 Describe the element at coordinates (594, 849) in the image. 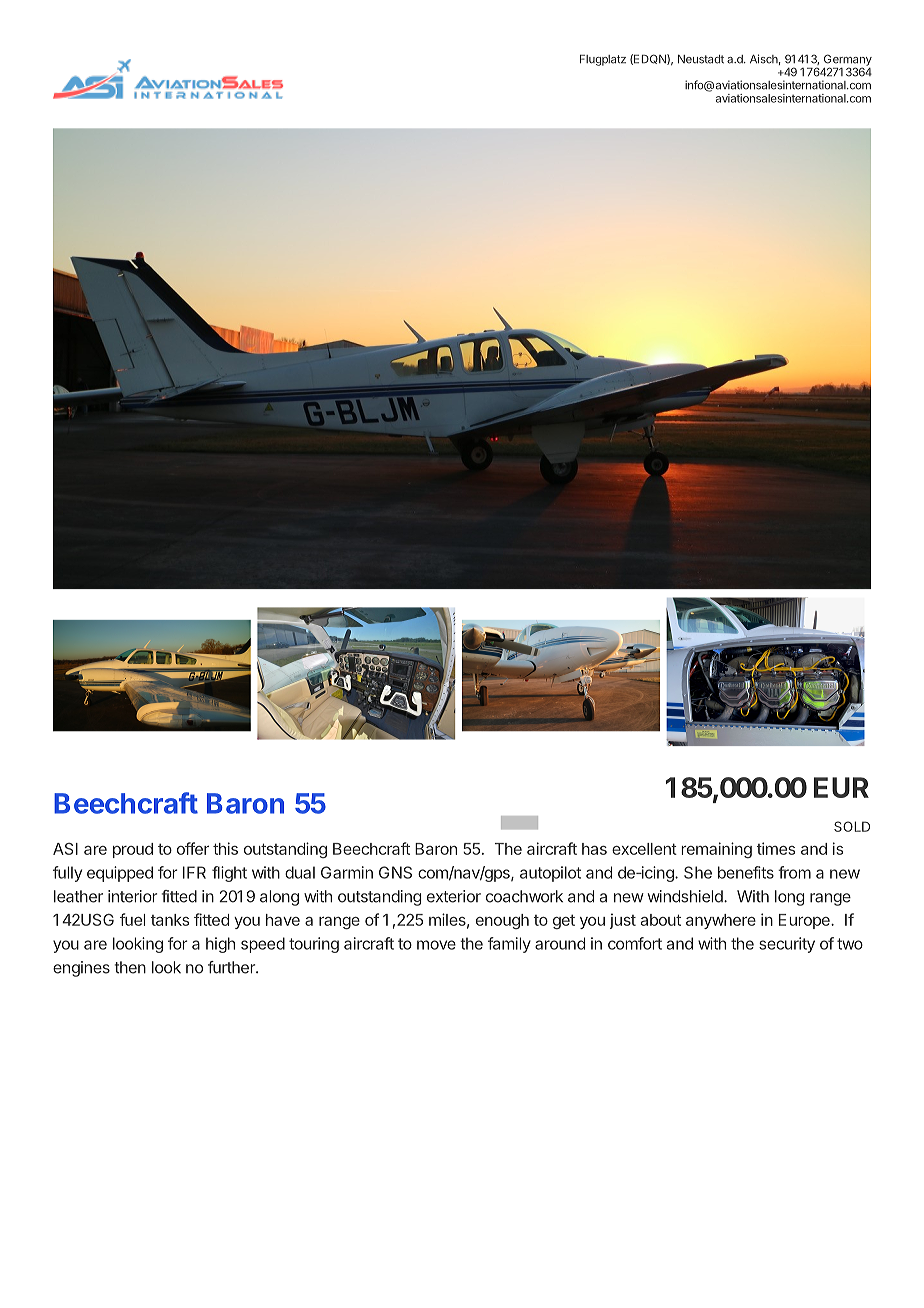

I see `has` at that location.
